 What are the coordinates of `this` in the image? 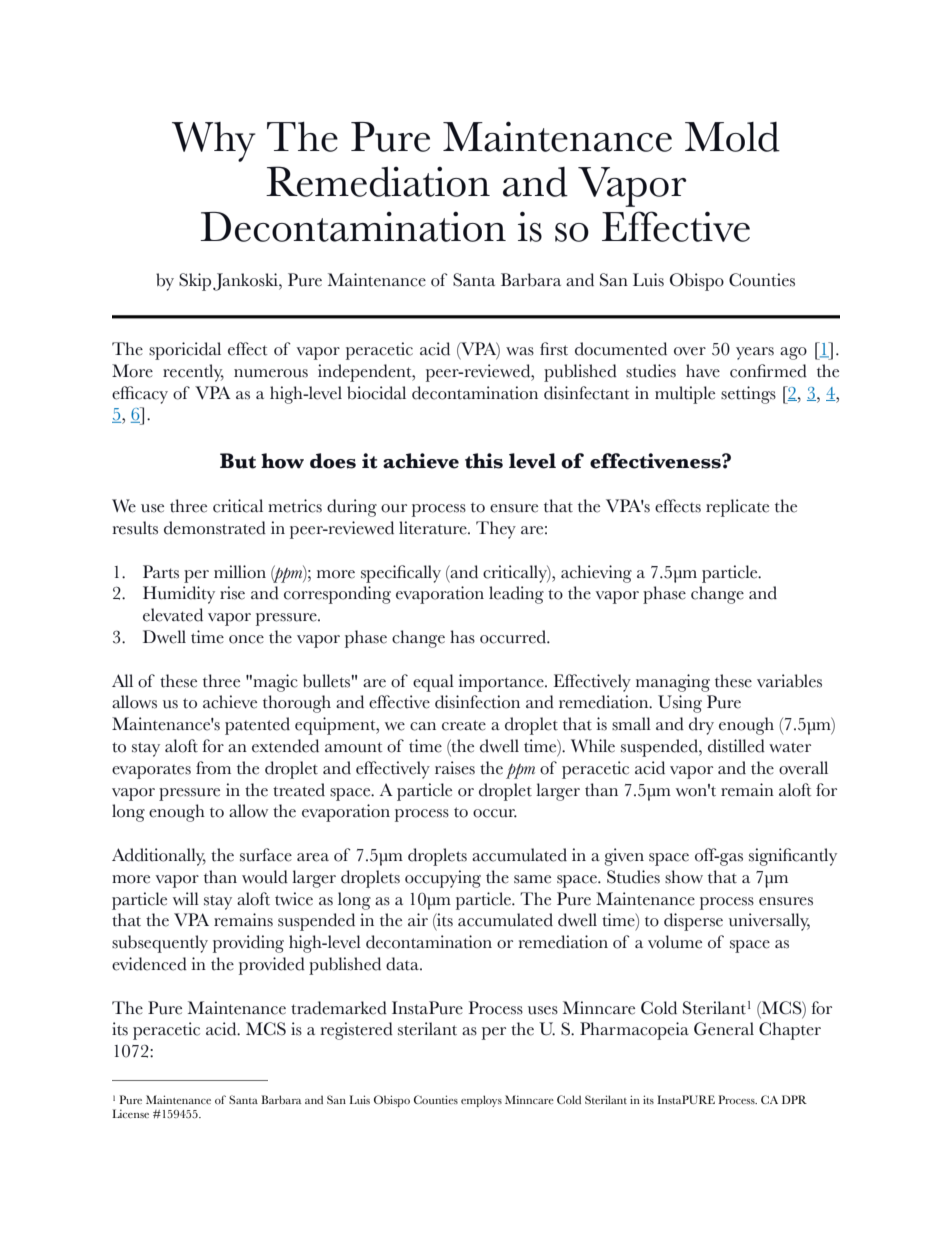 It's located at (484, 461).
